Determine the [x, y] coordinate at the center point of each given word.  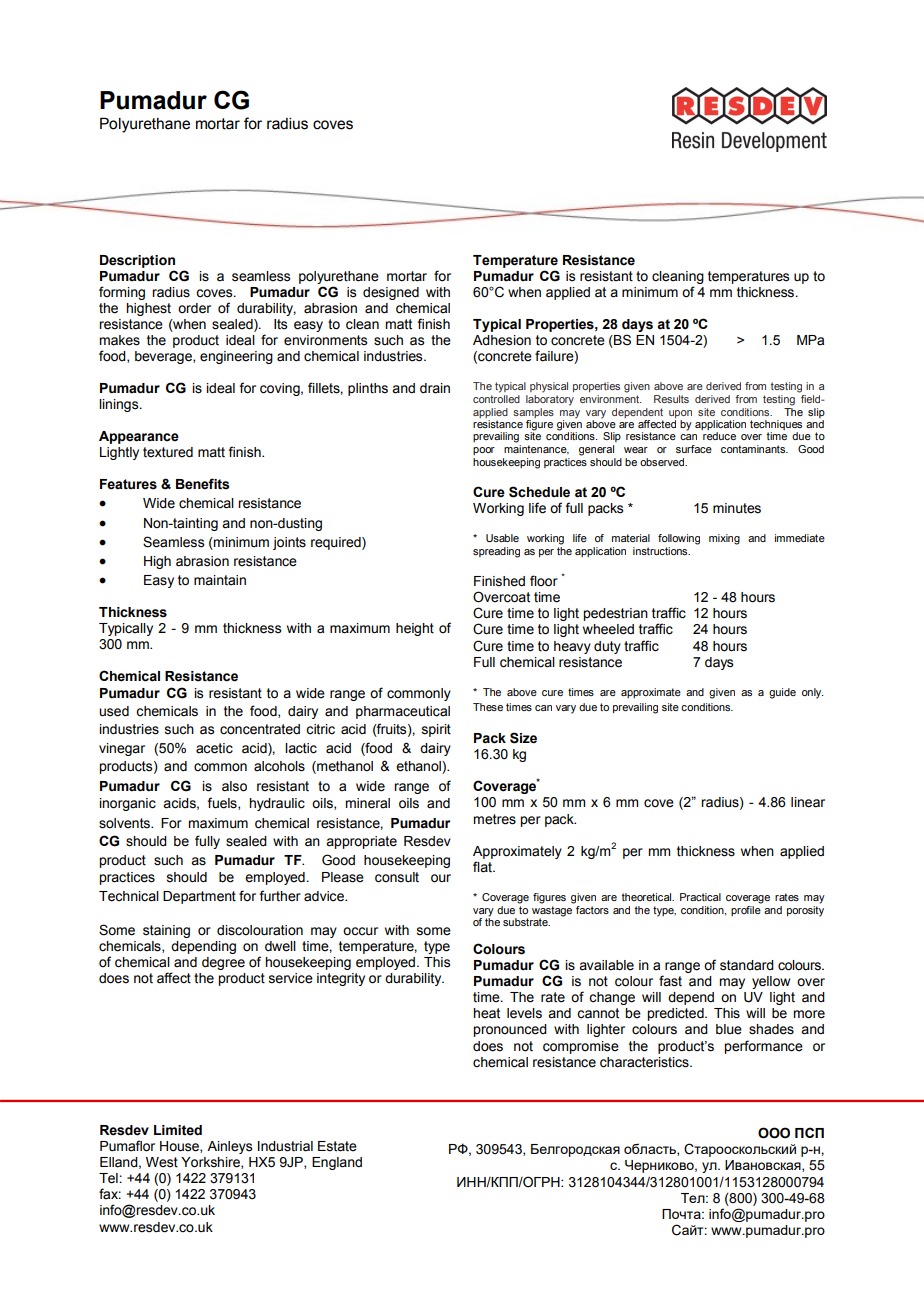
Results [671, 399]
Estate [337, 1146]
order [194, 308]
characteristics [645, 1062]
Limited [178, 1130]
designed [391, 293]
